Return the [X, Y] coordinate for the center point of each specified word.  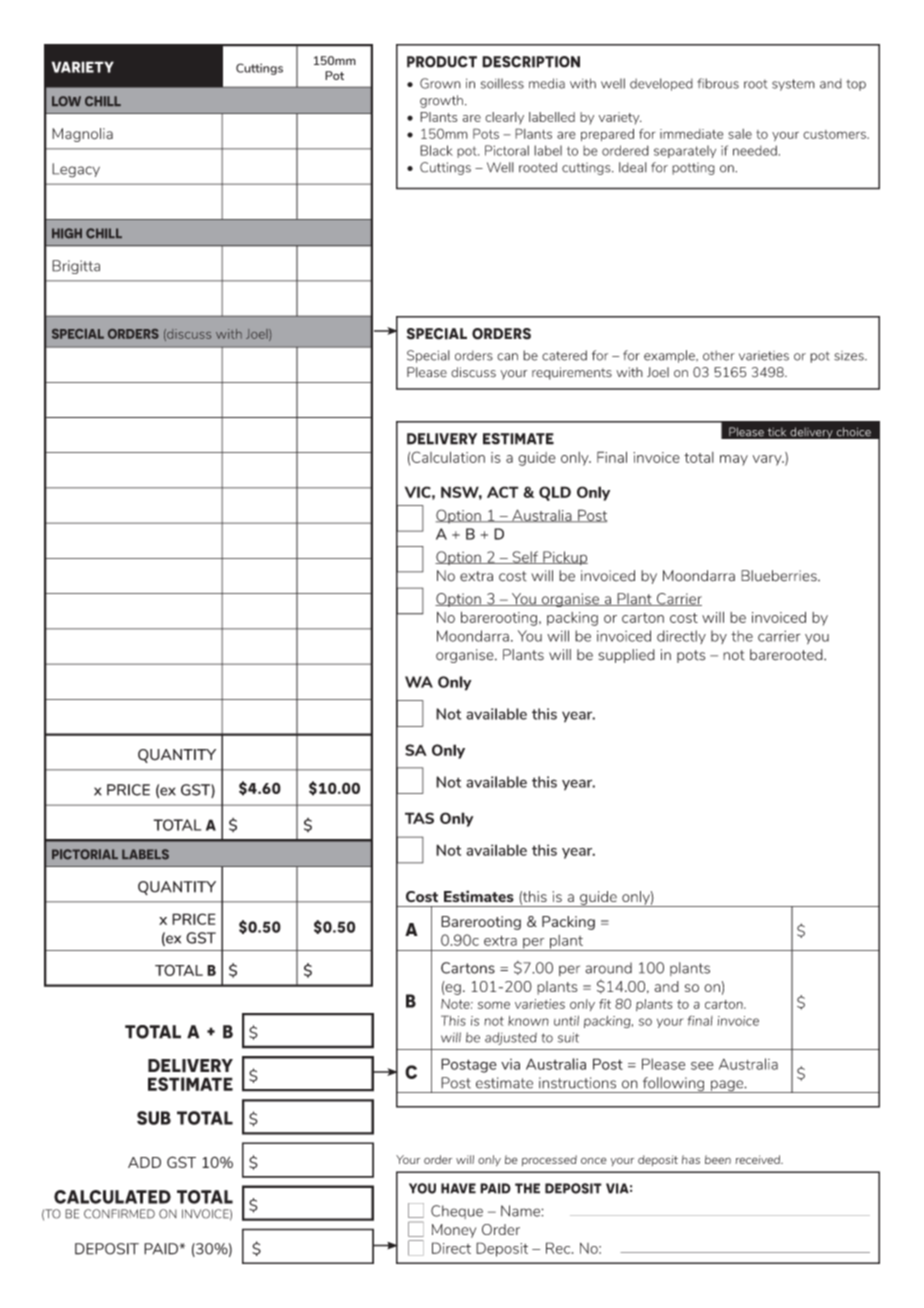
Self [525, 557]
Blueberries [780, 576]
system [793, 85]
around [608, 968]
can [507, 357]
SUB [154, 1118]
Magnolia [82, 135]
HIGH [67, 233]
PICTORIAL [85, 854]
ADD [144, 1162]
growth [441, 101]
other [719, 355]
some [494, 1005]
